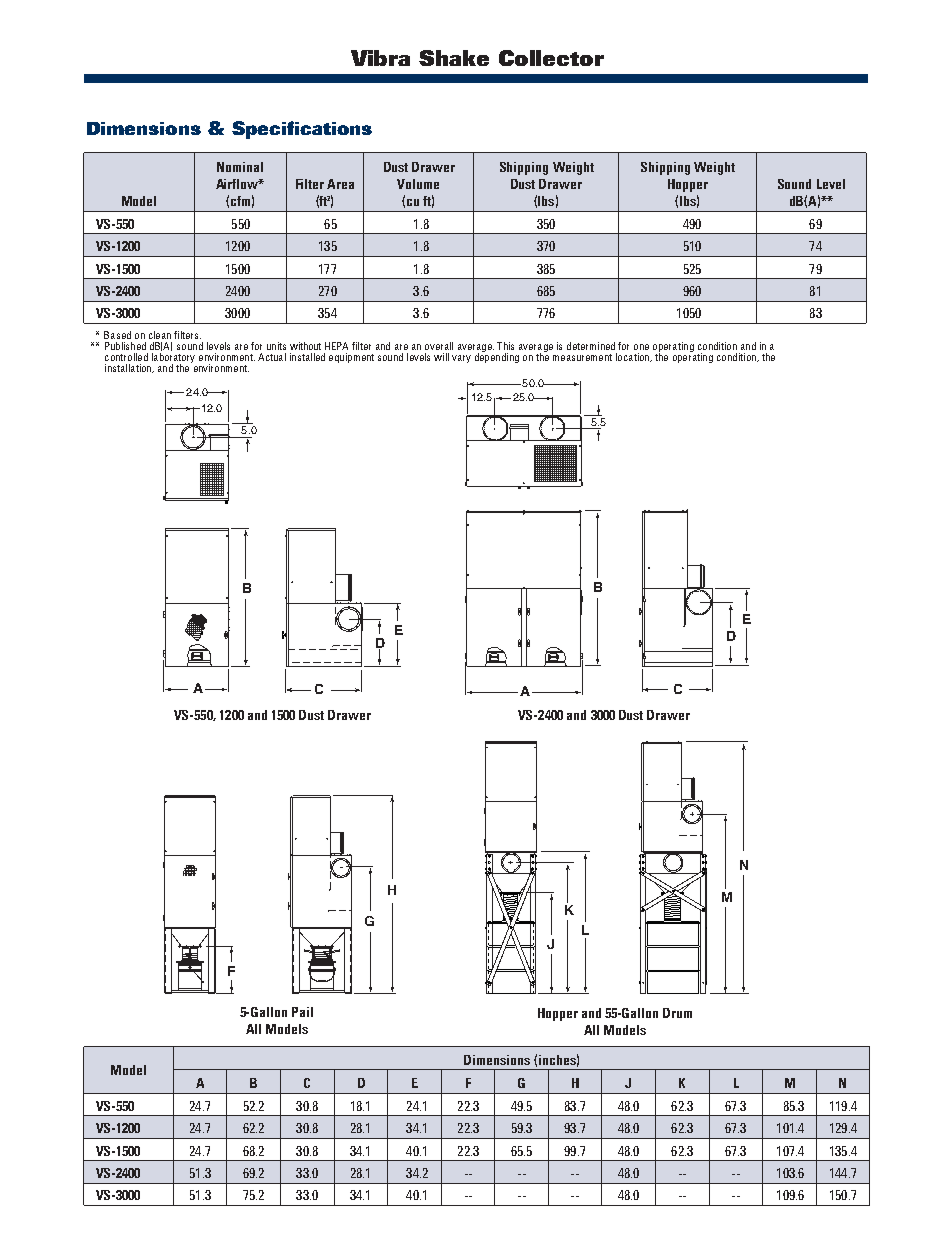 Image resolution: width=952 pixels, height=1233 pixels. Describe the element at coordinates (591, 346) in the document. I see `determined` at that location.
